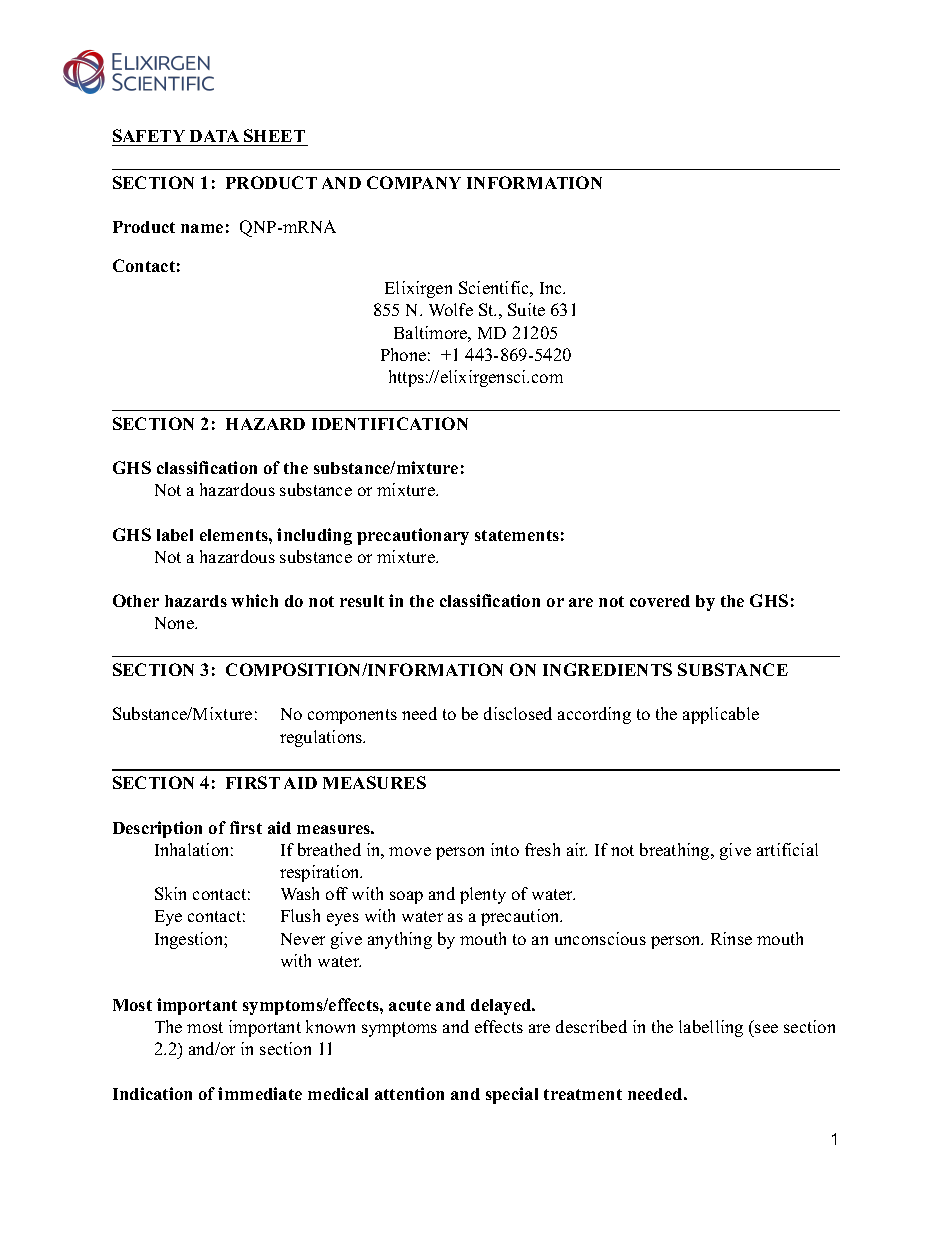  Describe the element at coordinates (660, 601) in the image. I see `covered` at that location.
